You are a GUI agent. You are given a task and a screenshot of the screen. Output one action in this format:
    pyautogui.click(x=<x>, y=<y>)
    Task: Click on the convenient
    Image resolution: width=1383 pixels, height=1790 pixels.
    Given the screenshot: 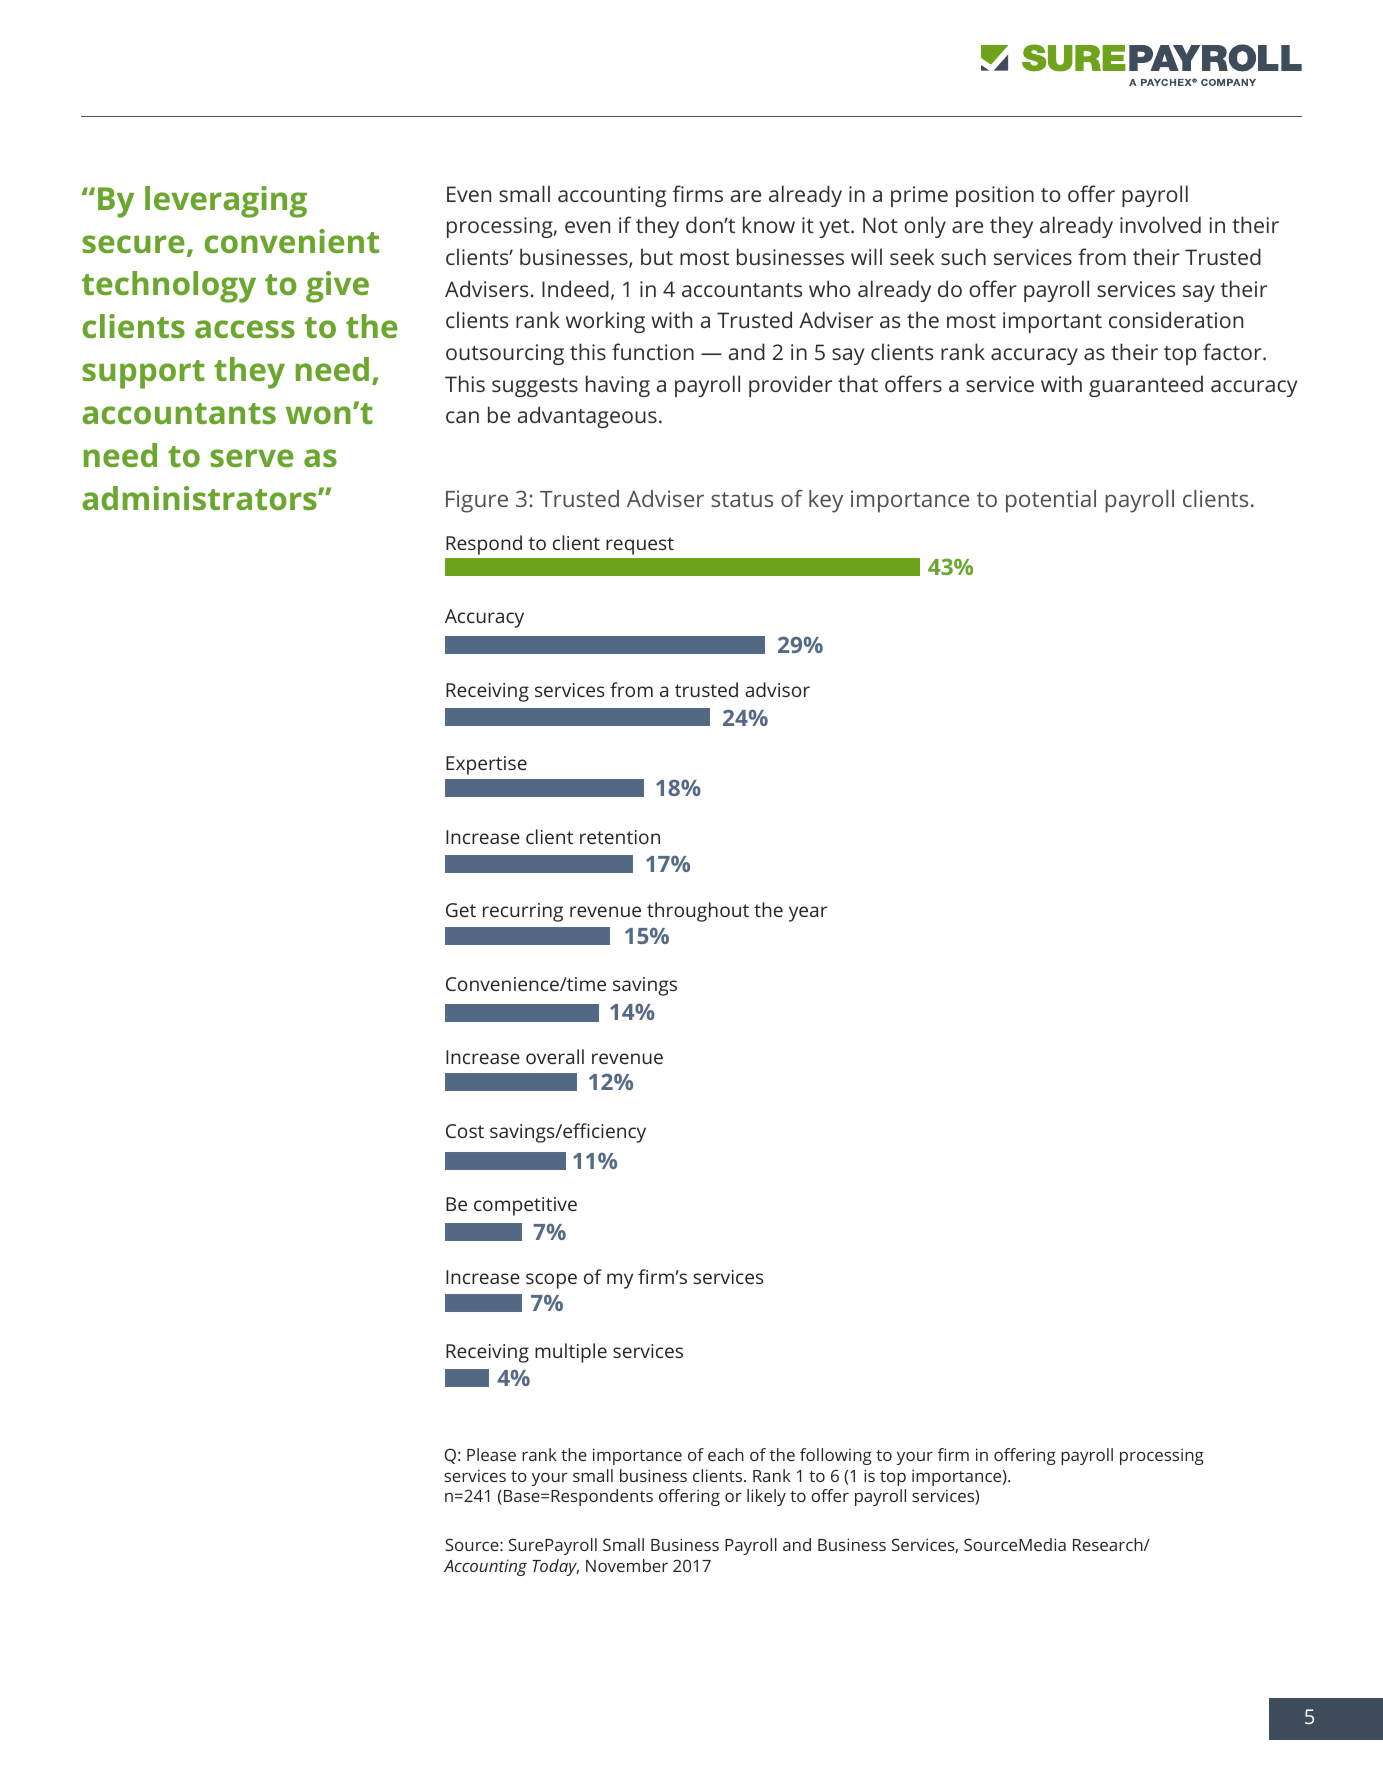 What is the action you would take?
    pyautogui.click(x=292, y=241)
